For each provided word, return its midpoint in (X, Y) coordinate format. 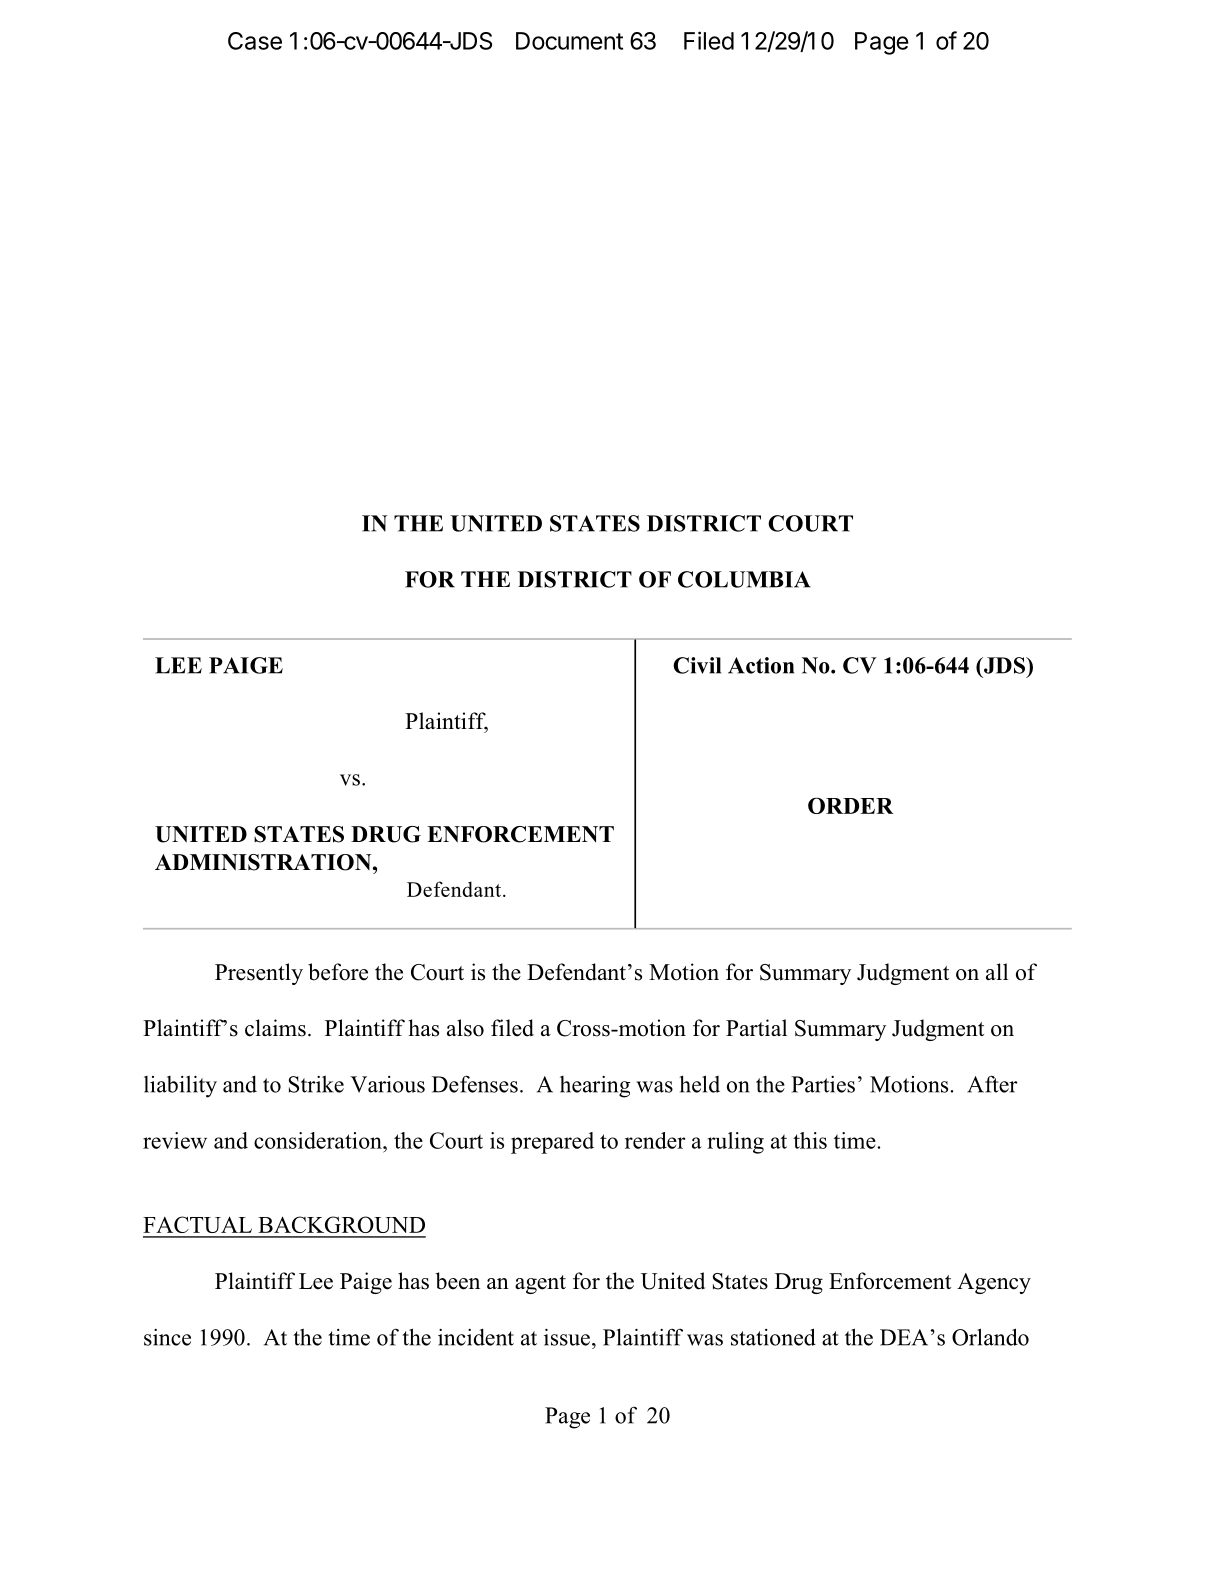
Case (255, 41)
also (465, 1028)
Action (761, 665)
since (167, 1337)
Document (569, 41)
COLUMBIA (744, 579)
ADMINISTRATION (264, 862)
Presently (259, 974)
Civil (697, 665)
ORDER (851, 805)
